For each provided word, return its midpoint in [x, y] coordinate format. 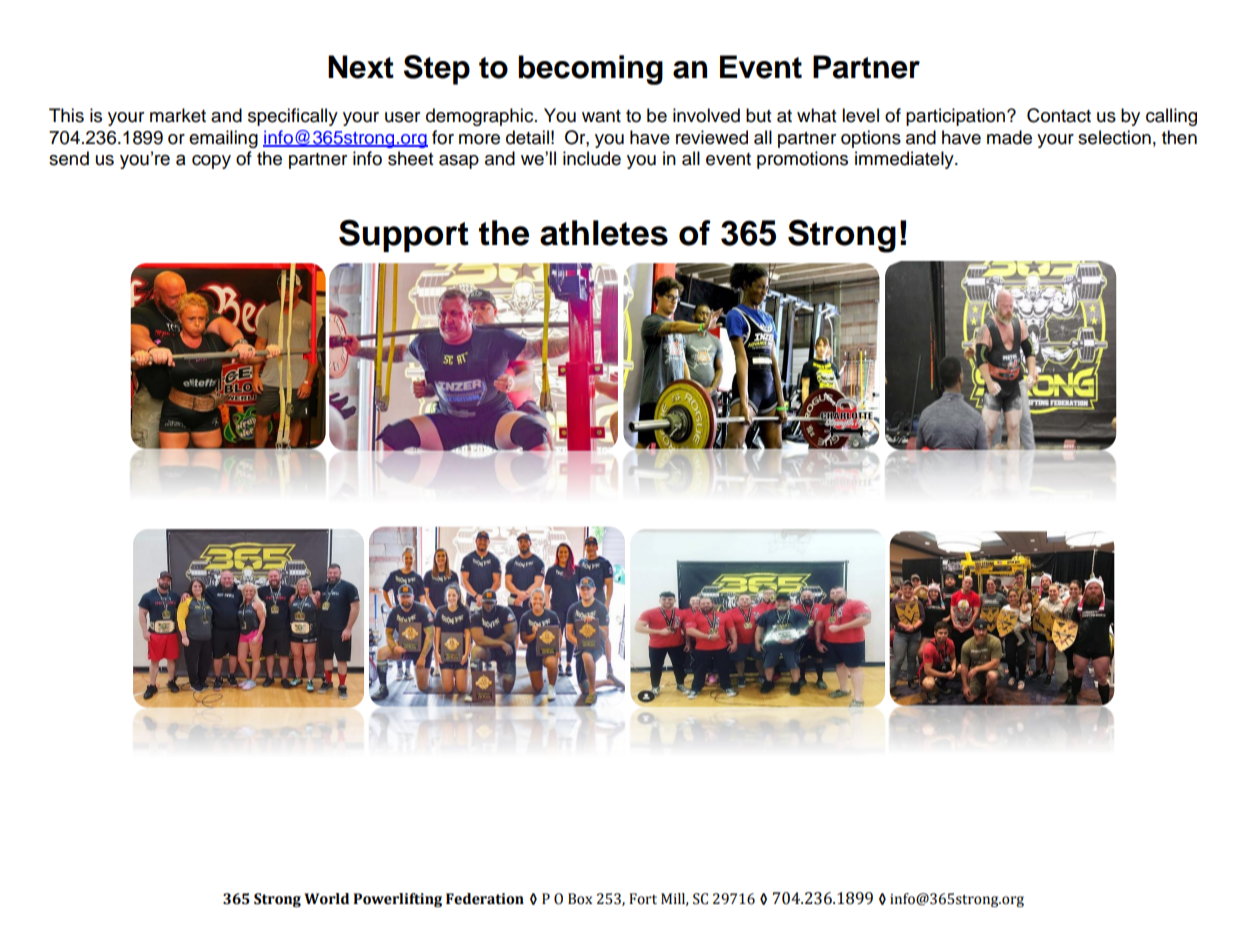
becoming [590, 70]
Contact [1059, 115]
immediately [905, 160]
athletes [604, 233]
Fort [643, 899]
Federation [485, 899]
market [178, 115]
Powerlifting [397, 900]
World [326, 899]
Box [580, 899]
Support [404, 236]
